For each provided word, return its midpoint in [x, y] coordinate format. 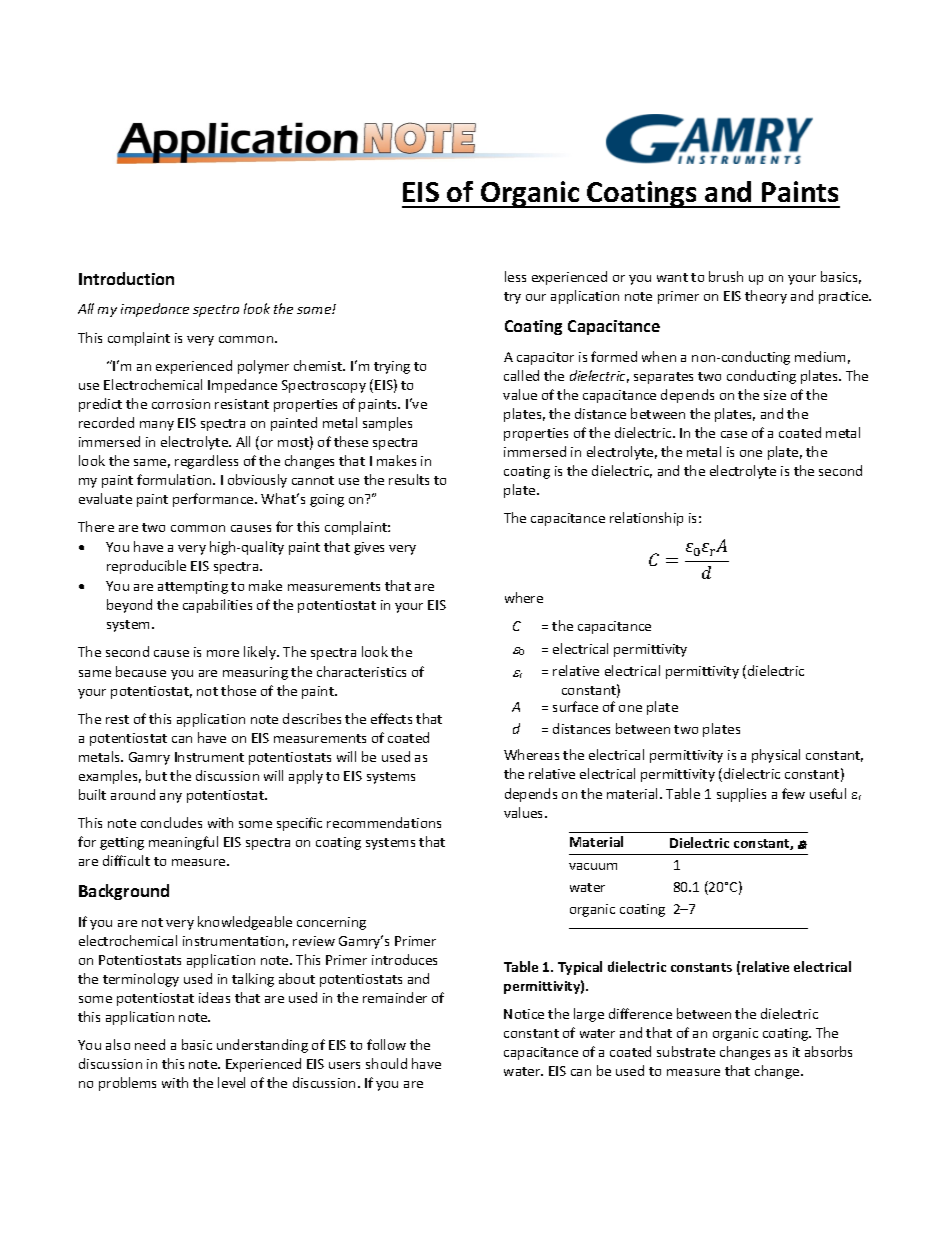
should [386, 1063]
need [150, 1044]
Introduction [126, 278]
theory [766, 297]
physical [776, 756]
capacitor [545, 358]
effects [391, 718]
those [238, 690]
